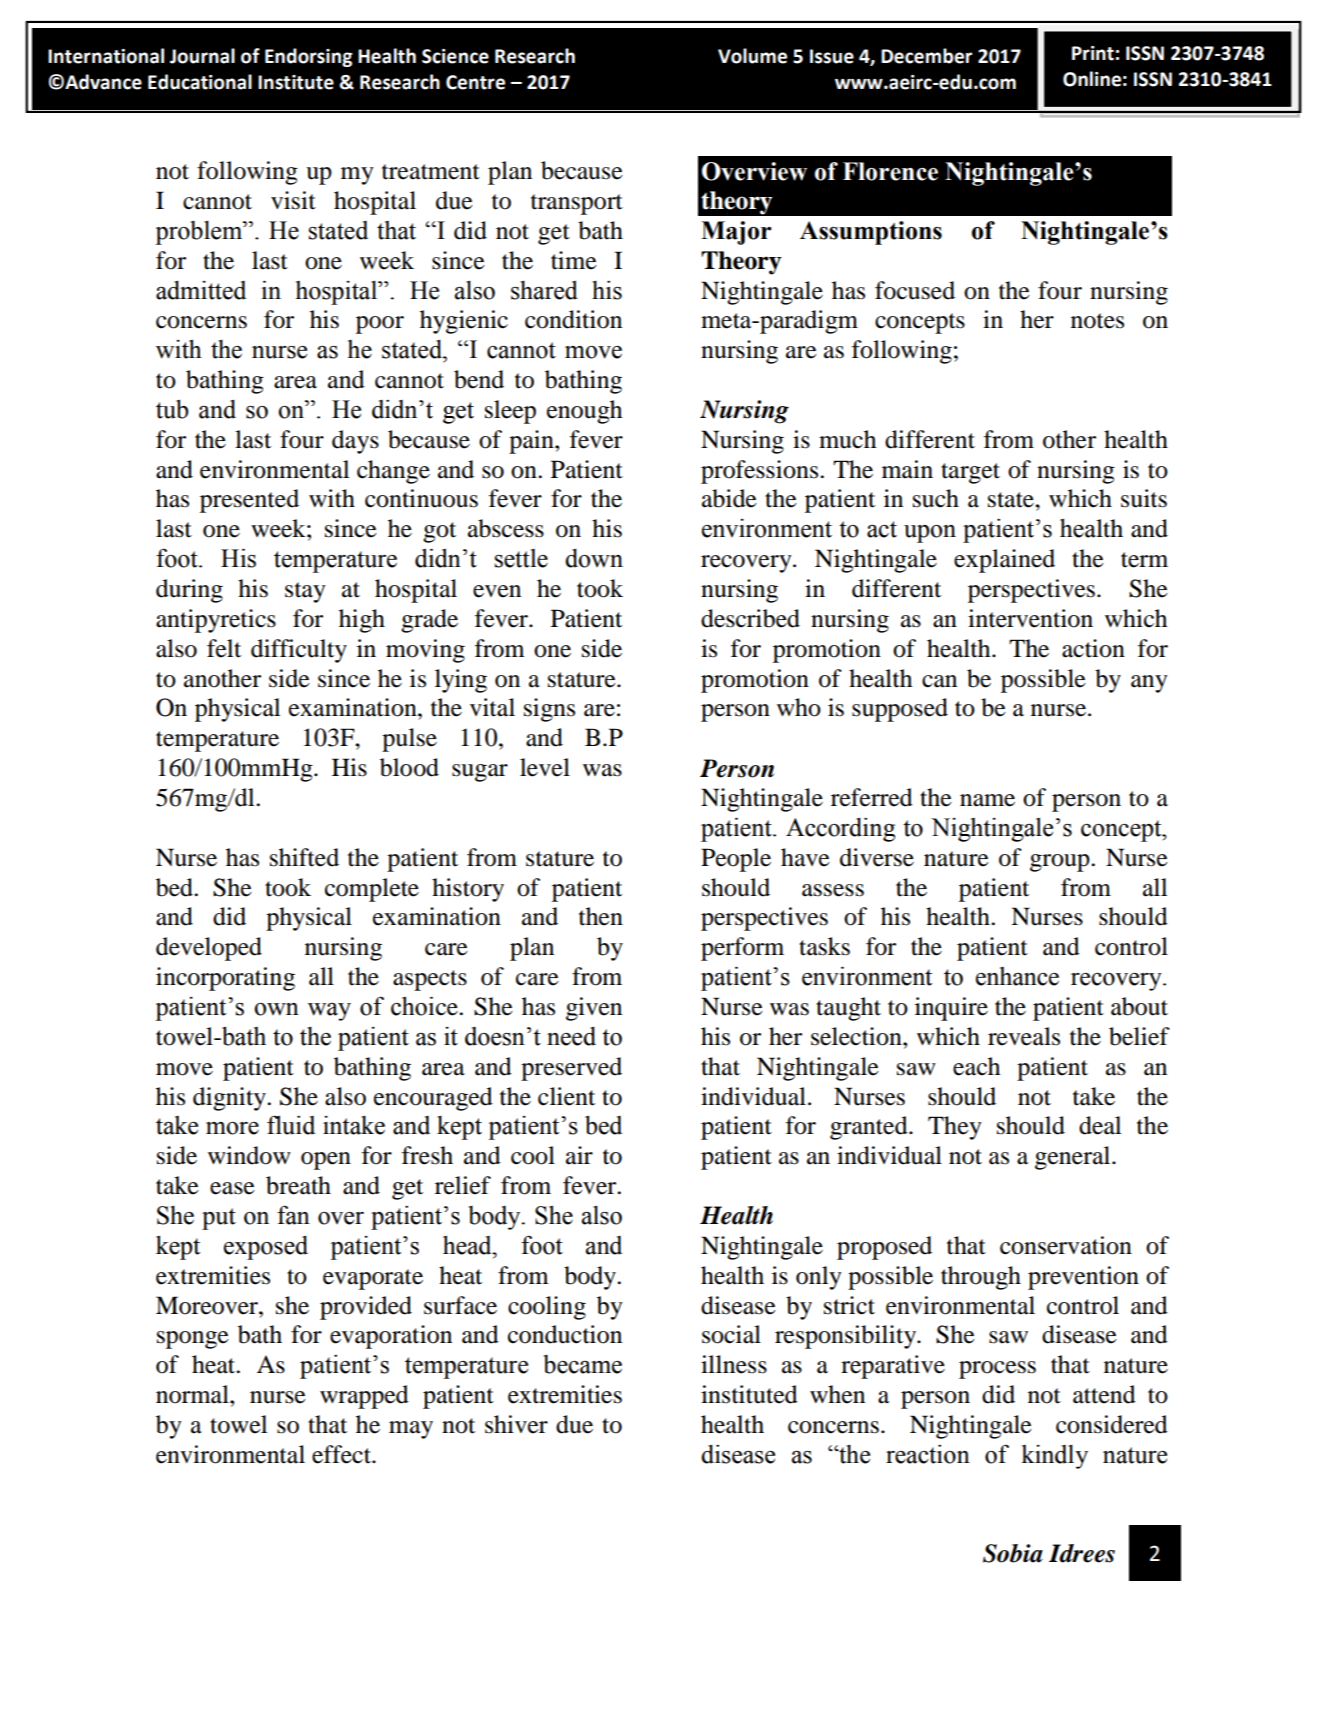  What do you see at coordinates (1093, 53) in the screenshot?
I see `Print` at bounding box center [1093, 53].
